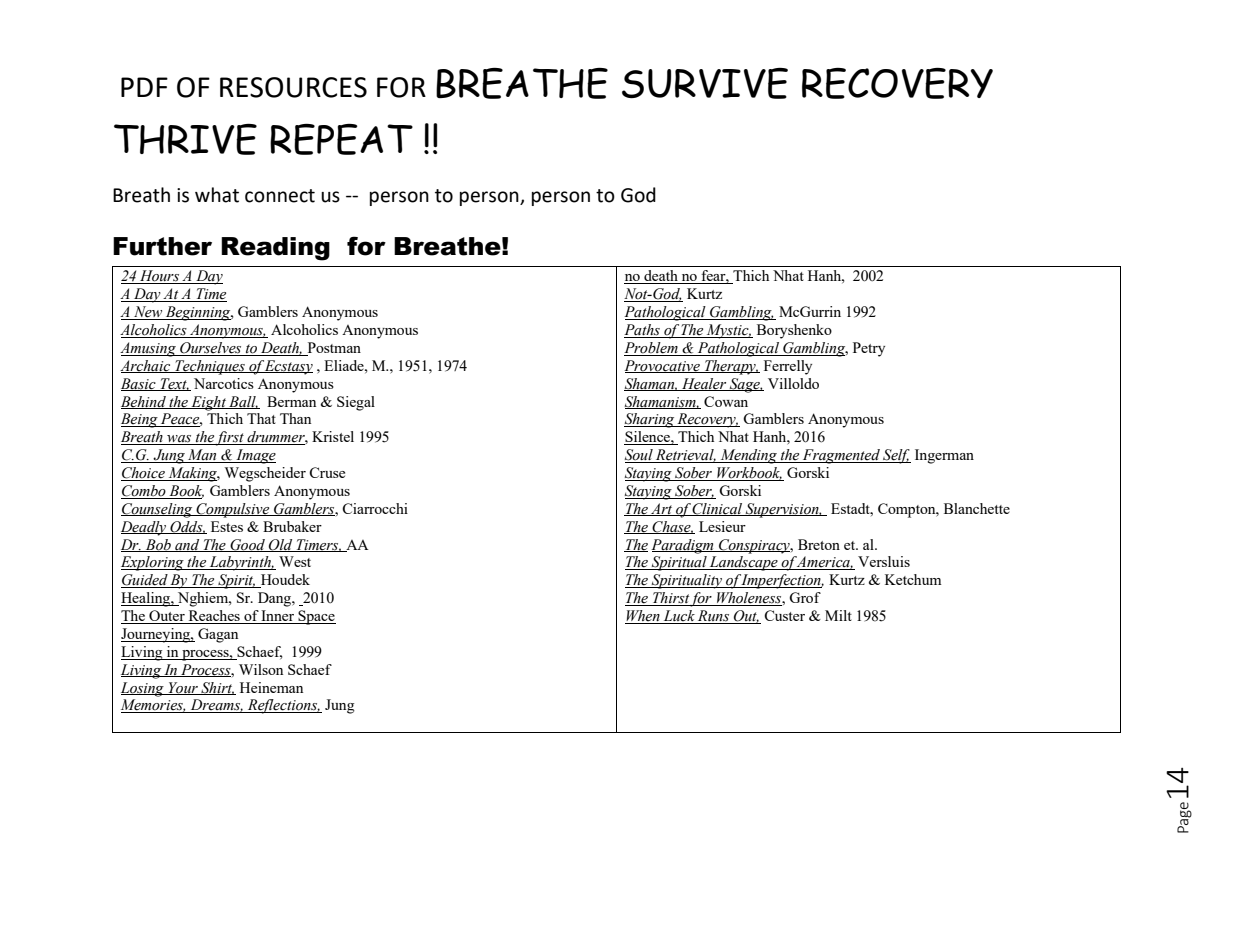  Describe the element at coordinates (217, 195) in the screenshot. I see `what` at that location.
